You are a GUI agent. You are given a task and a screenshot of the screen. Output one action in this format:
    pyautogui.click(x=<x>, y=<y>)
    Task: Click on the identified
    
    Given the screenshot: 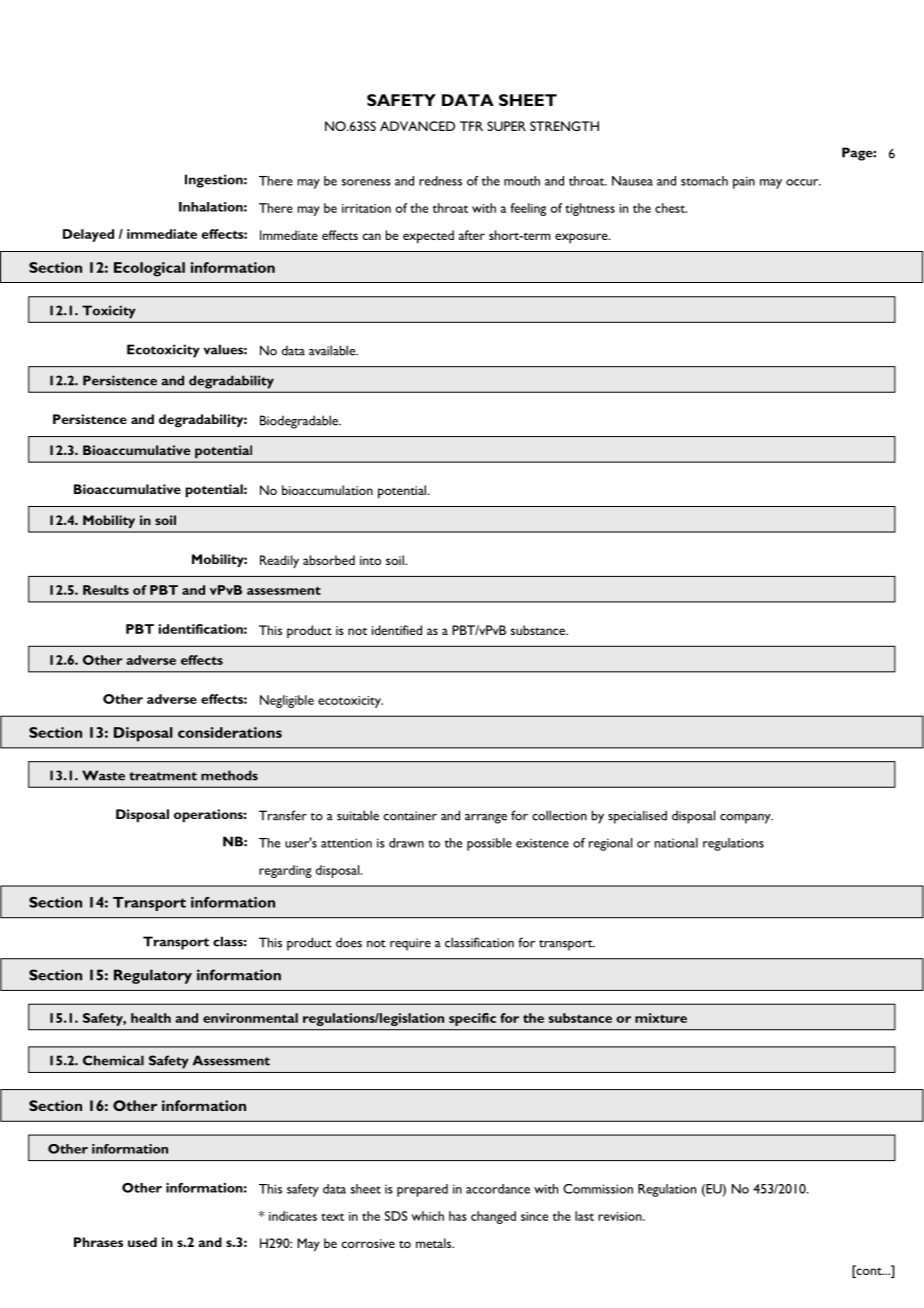 What is the action you would take?
    pyautogui.click(x=397, y=630)
